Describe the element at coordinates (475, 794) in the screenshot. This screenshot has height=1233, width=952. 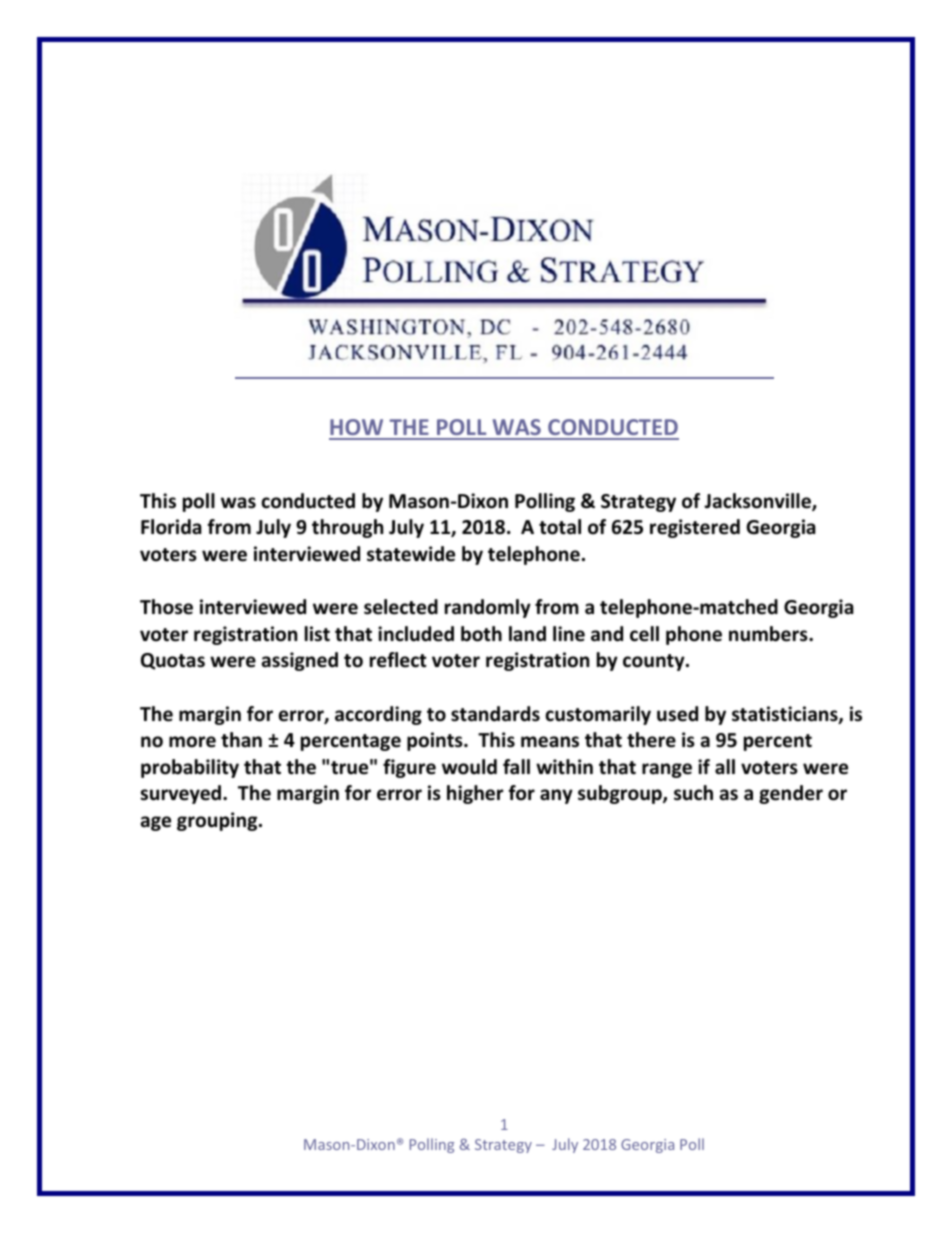
I see `higher` at that location.
